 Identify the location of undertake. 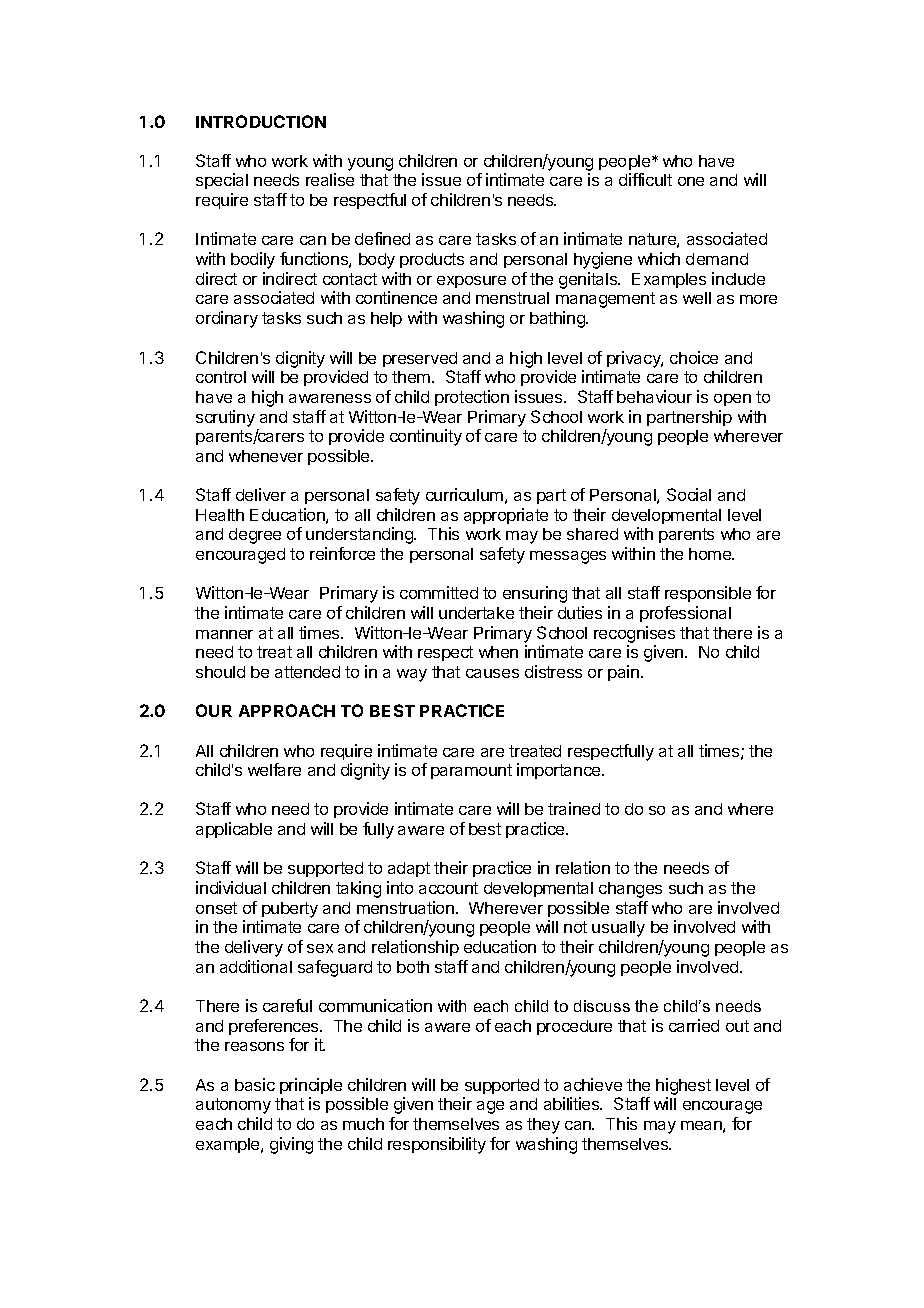
(476, 613).
